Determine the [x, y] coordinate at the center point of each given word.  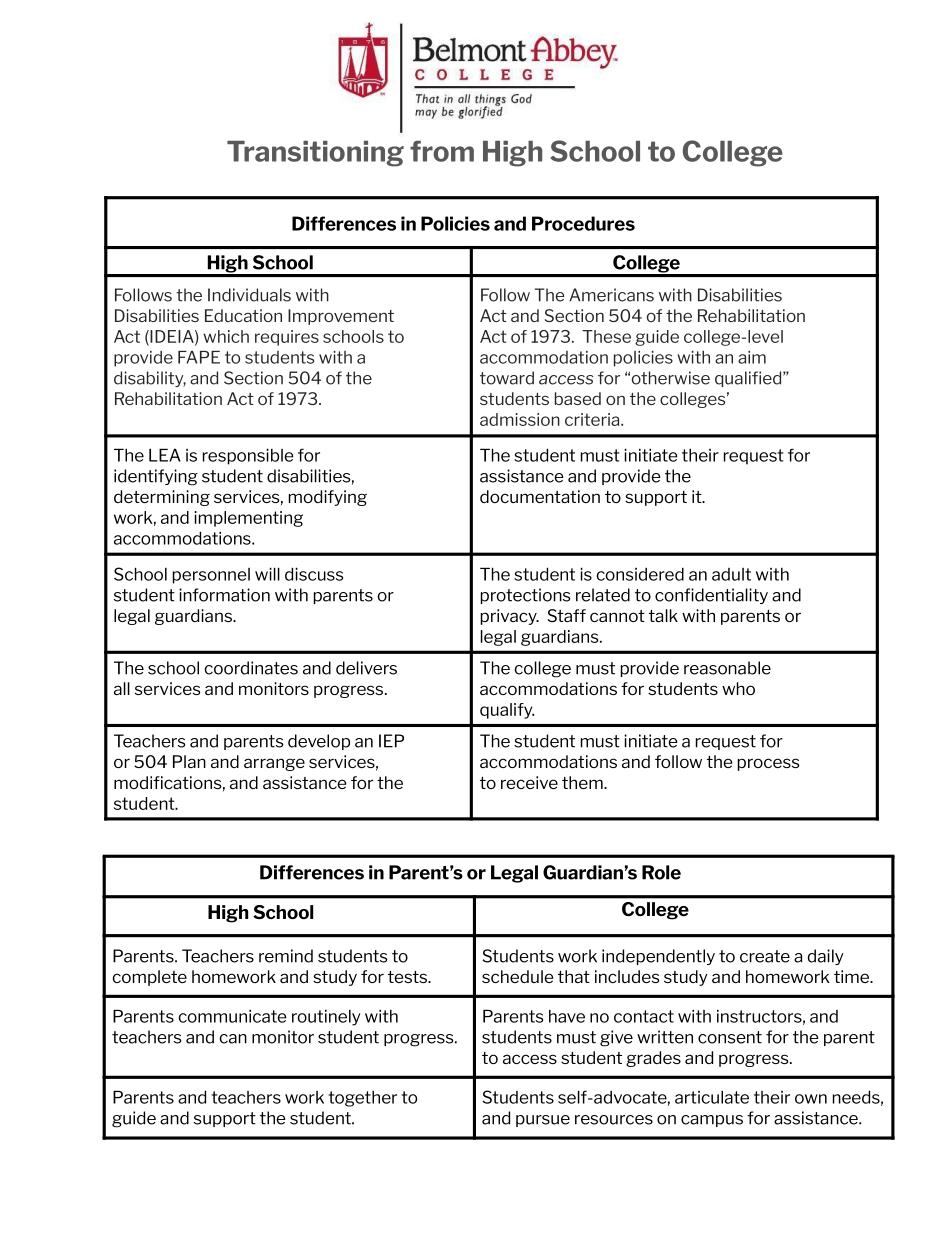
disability [150, 379]
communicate [232, 1016]
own [811, 1099]
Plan [189, 761]
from [442, 151]
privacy [510, 617]
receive [529, 782]
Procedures [583, 223]
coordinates [251, 668]
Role [661, 872]
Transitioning [315, 154]
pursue [543, 1121]
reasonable [727, 668]
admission [520, 419]
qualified [749, 379]
